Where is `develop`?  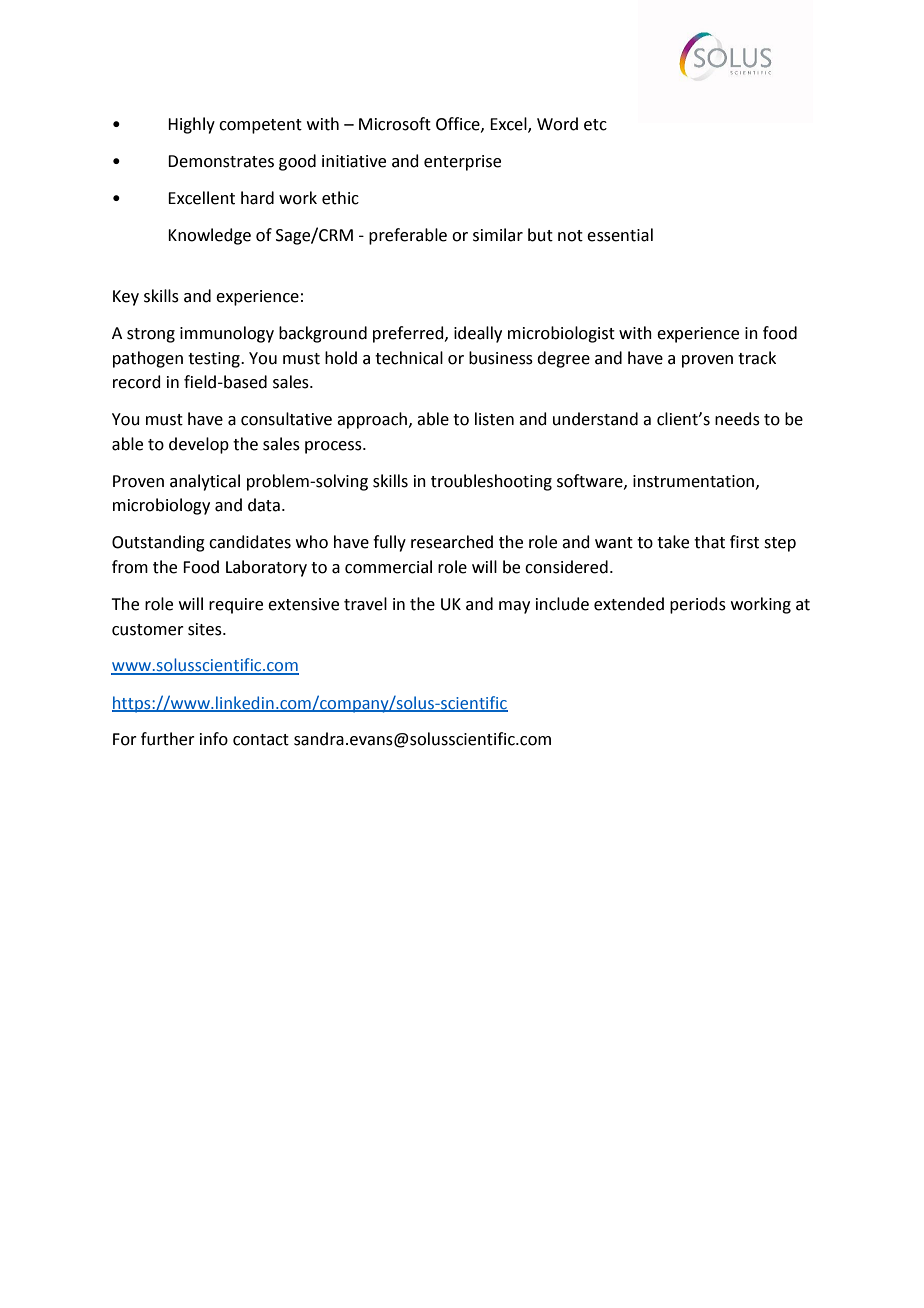 develop is located at coordinates (199, 445).
